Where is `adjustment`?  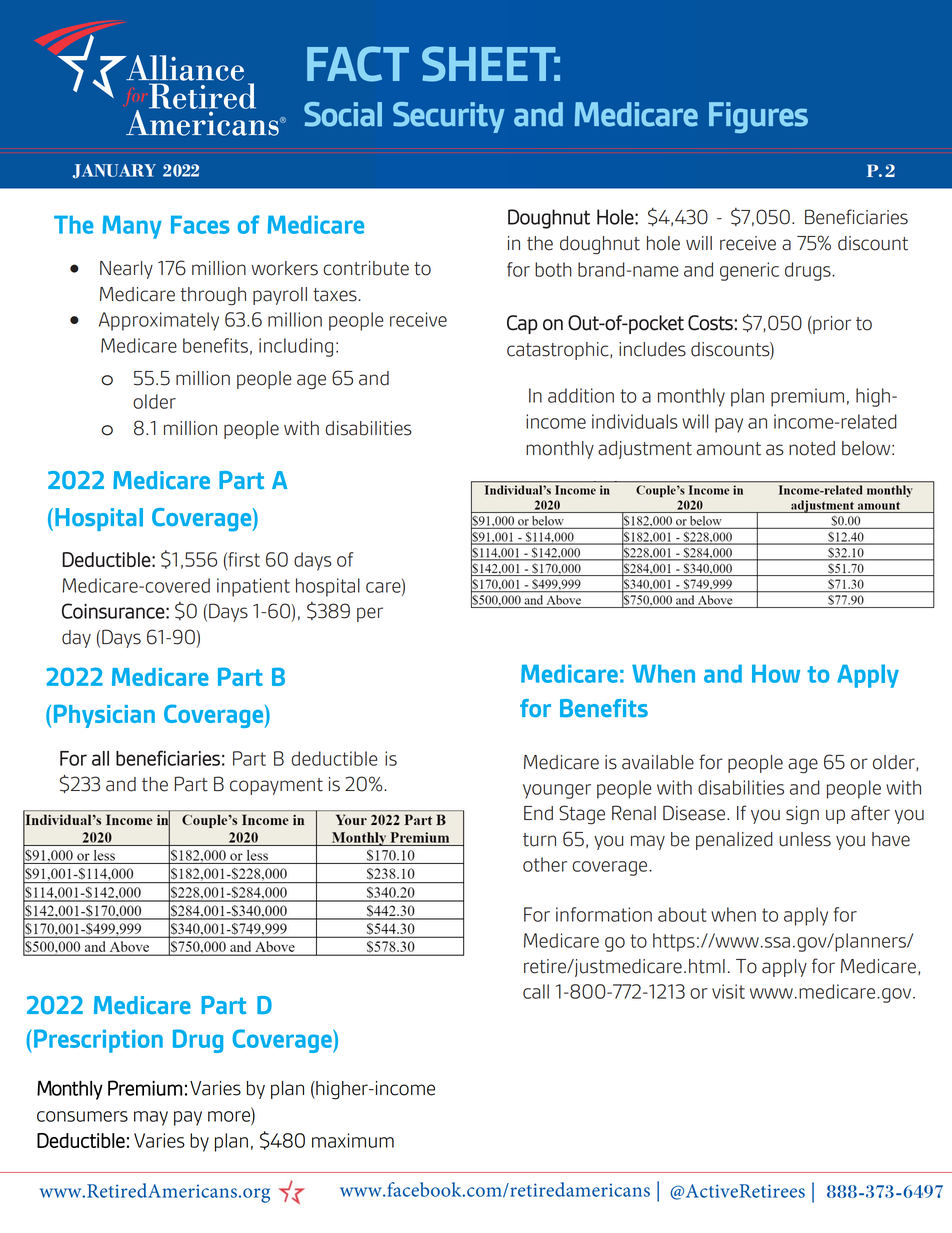 adjustment is located at coordinates (645, 450).
